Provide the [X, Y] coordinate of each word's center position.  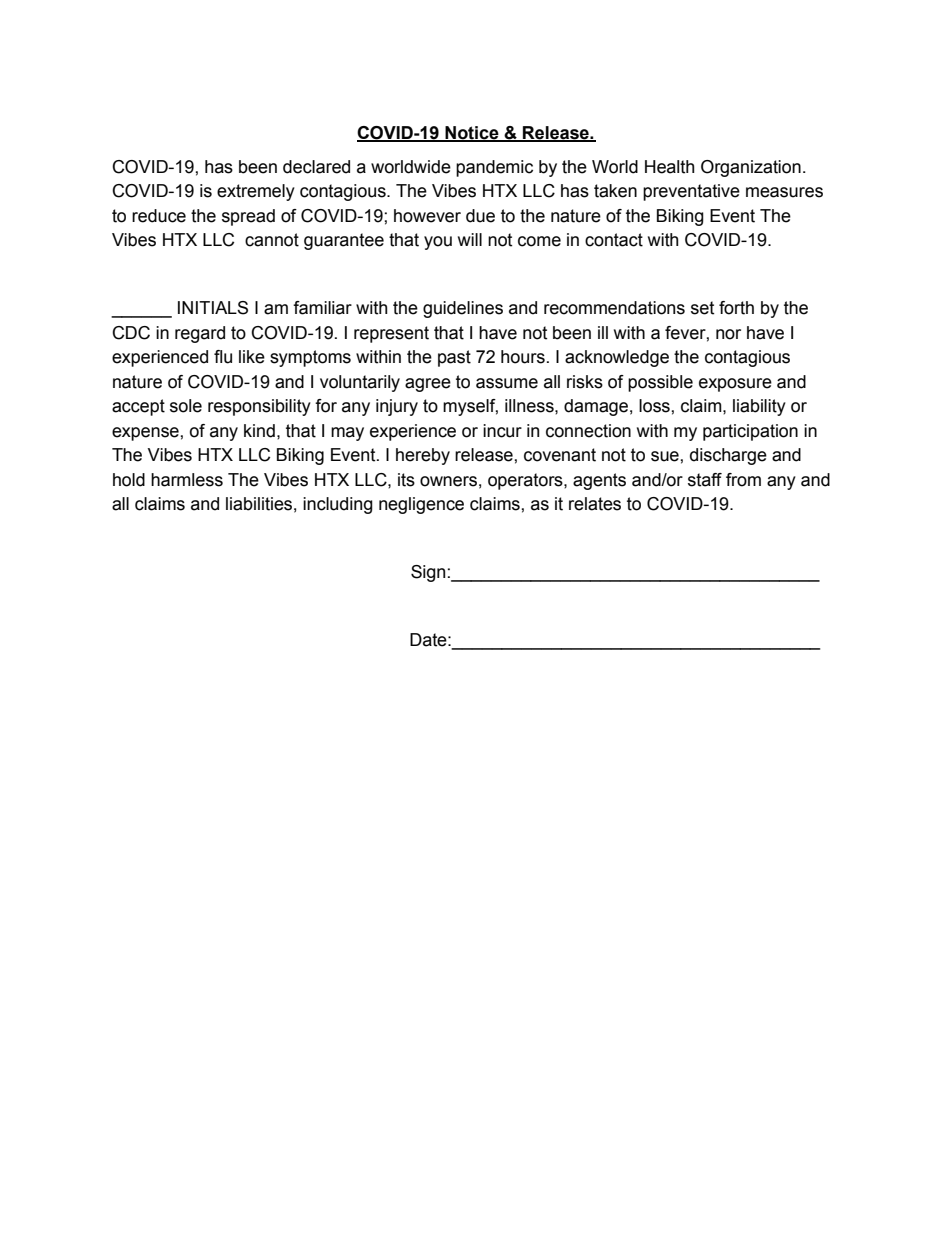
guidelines [463, 309]
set [702, 308]
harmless [187, 480]
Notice [472, 134]
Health [670, 167]
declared [316, 167]
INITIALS [213, 308]
